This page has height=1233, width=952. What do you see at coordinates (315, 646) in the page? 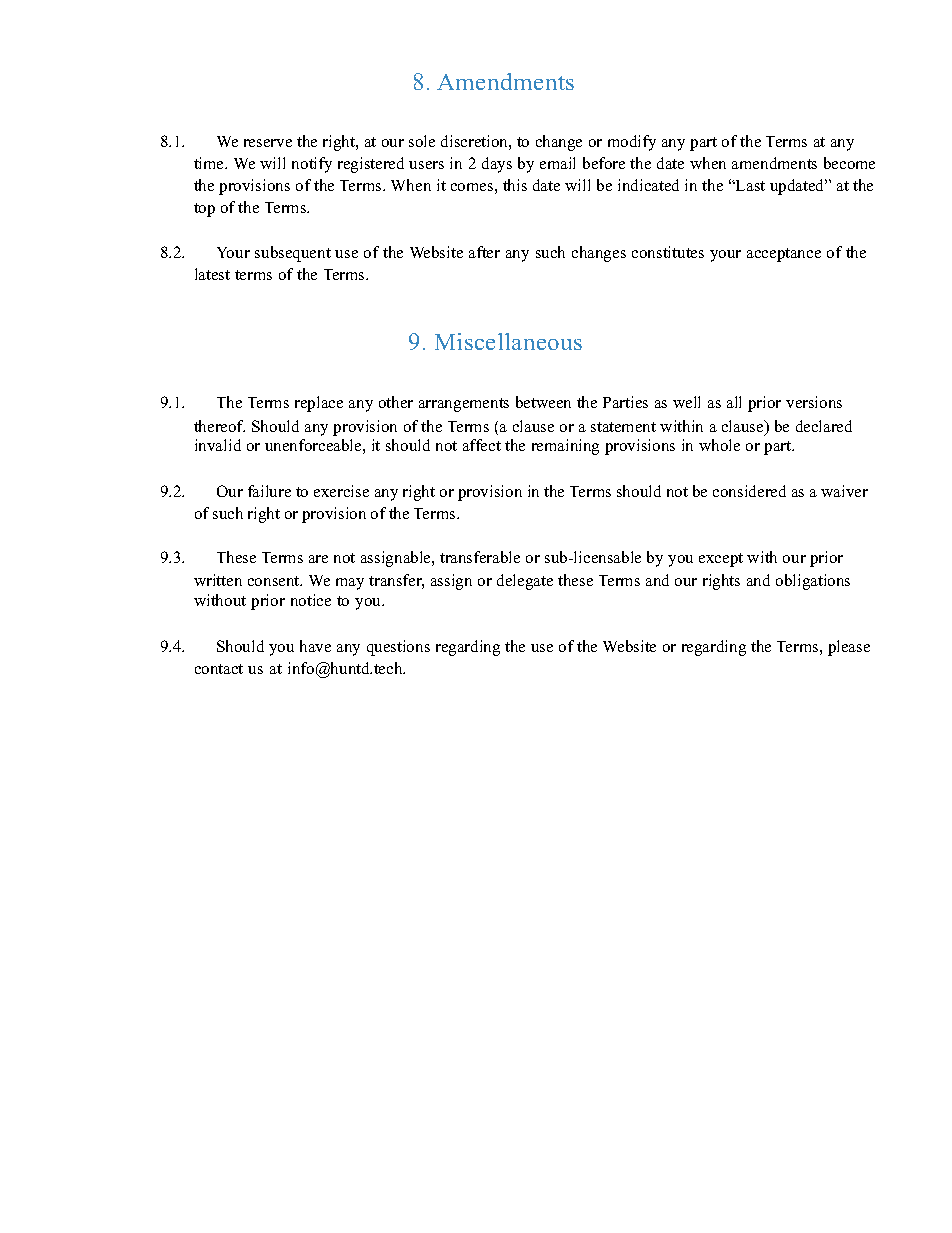
I see `have` at bounding box center [315, 646].
